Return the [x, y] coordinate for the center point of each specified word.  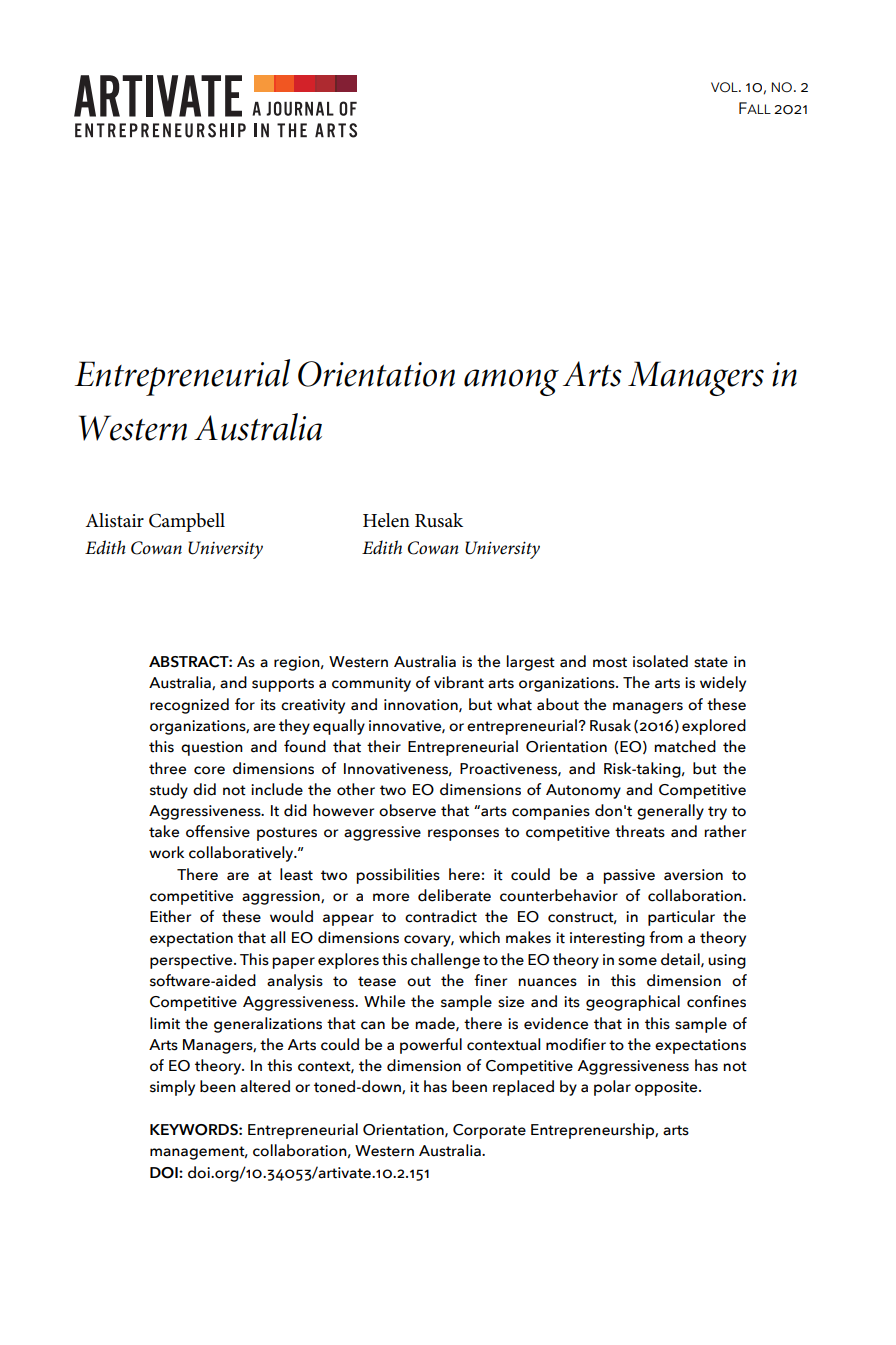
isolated [660, 661]
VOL [725, 87]
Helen [386, 520]
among [511, 382]
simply [172, 1088]
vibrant [459, 682]
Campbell [187, 522]
